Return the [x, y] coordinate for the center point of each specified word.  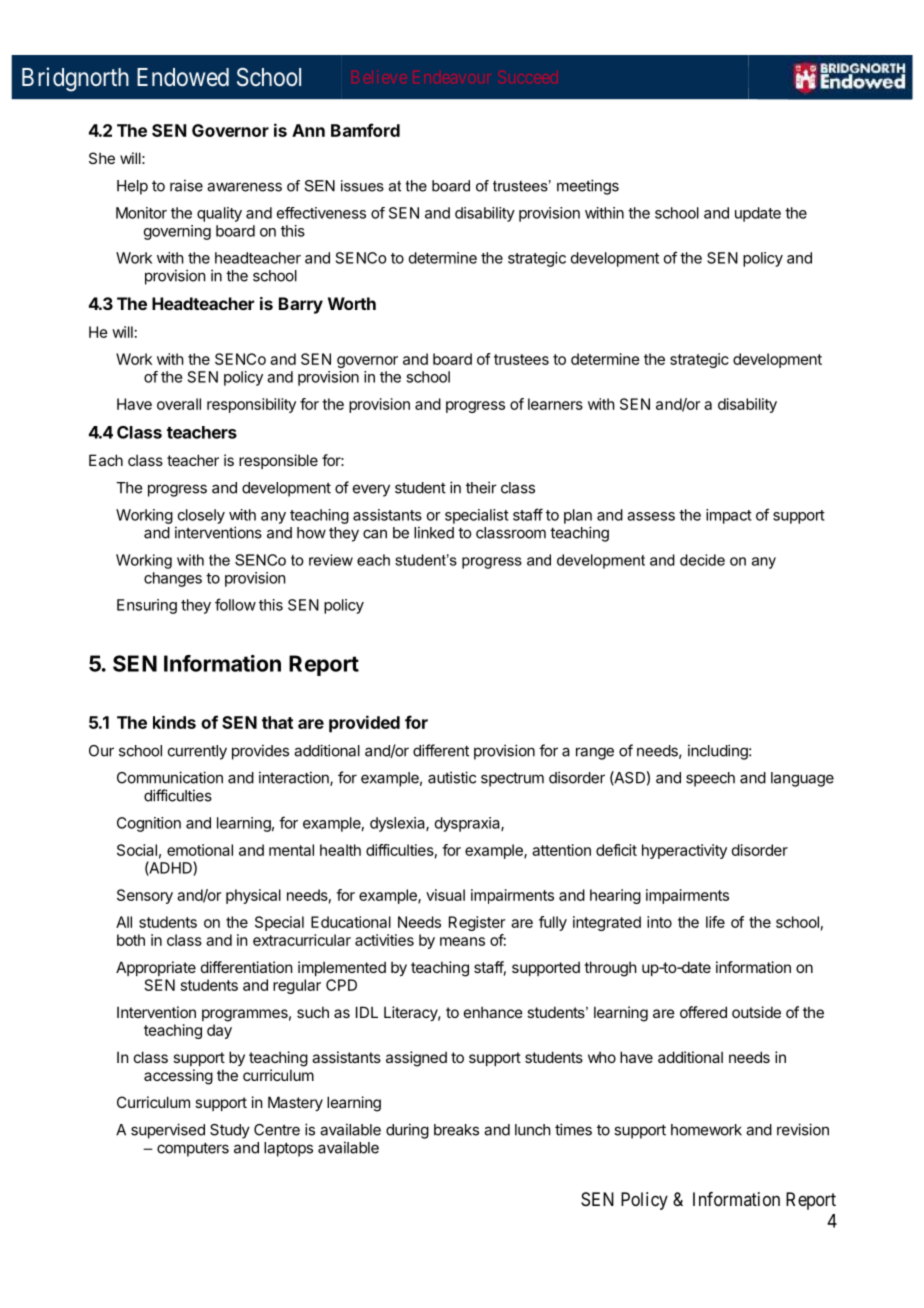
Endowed [183, 77]
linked [434, 532]
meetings [588, 187]
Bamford [365, 130]
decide [702, 560]
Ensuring [147, 606]
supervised [168, 1131]
